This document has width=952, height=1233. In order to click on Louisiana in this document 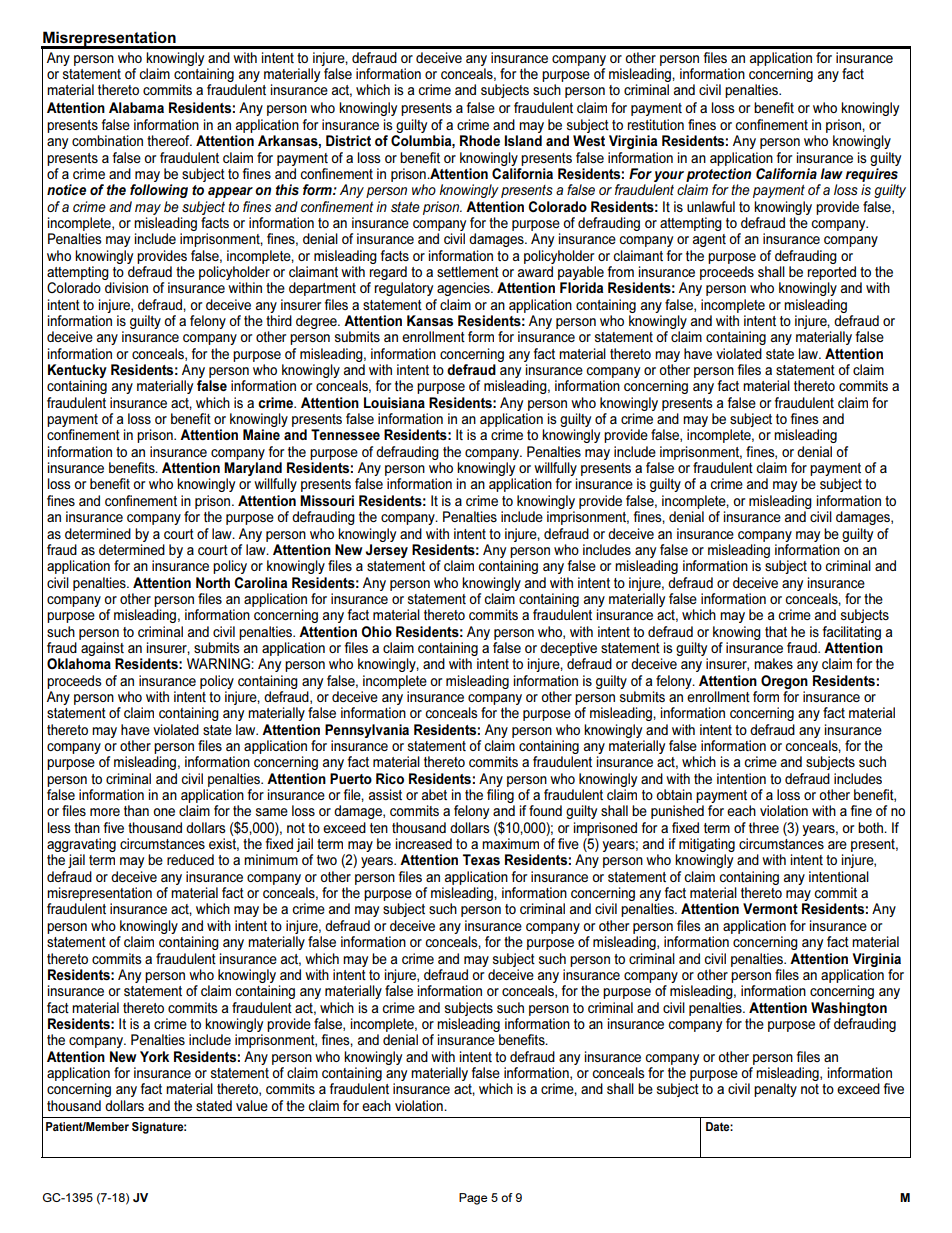, I will do `click(394, 402)`.
